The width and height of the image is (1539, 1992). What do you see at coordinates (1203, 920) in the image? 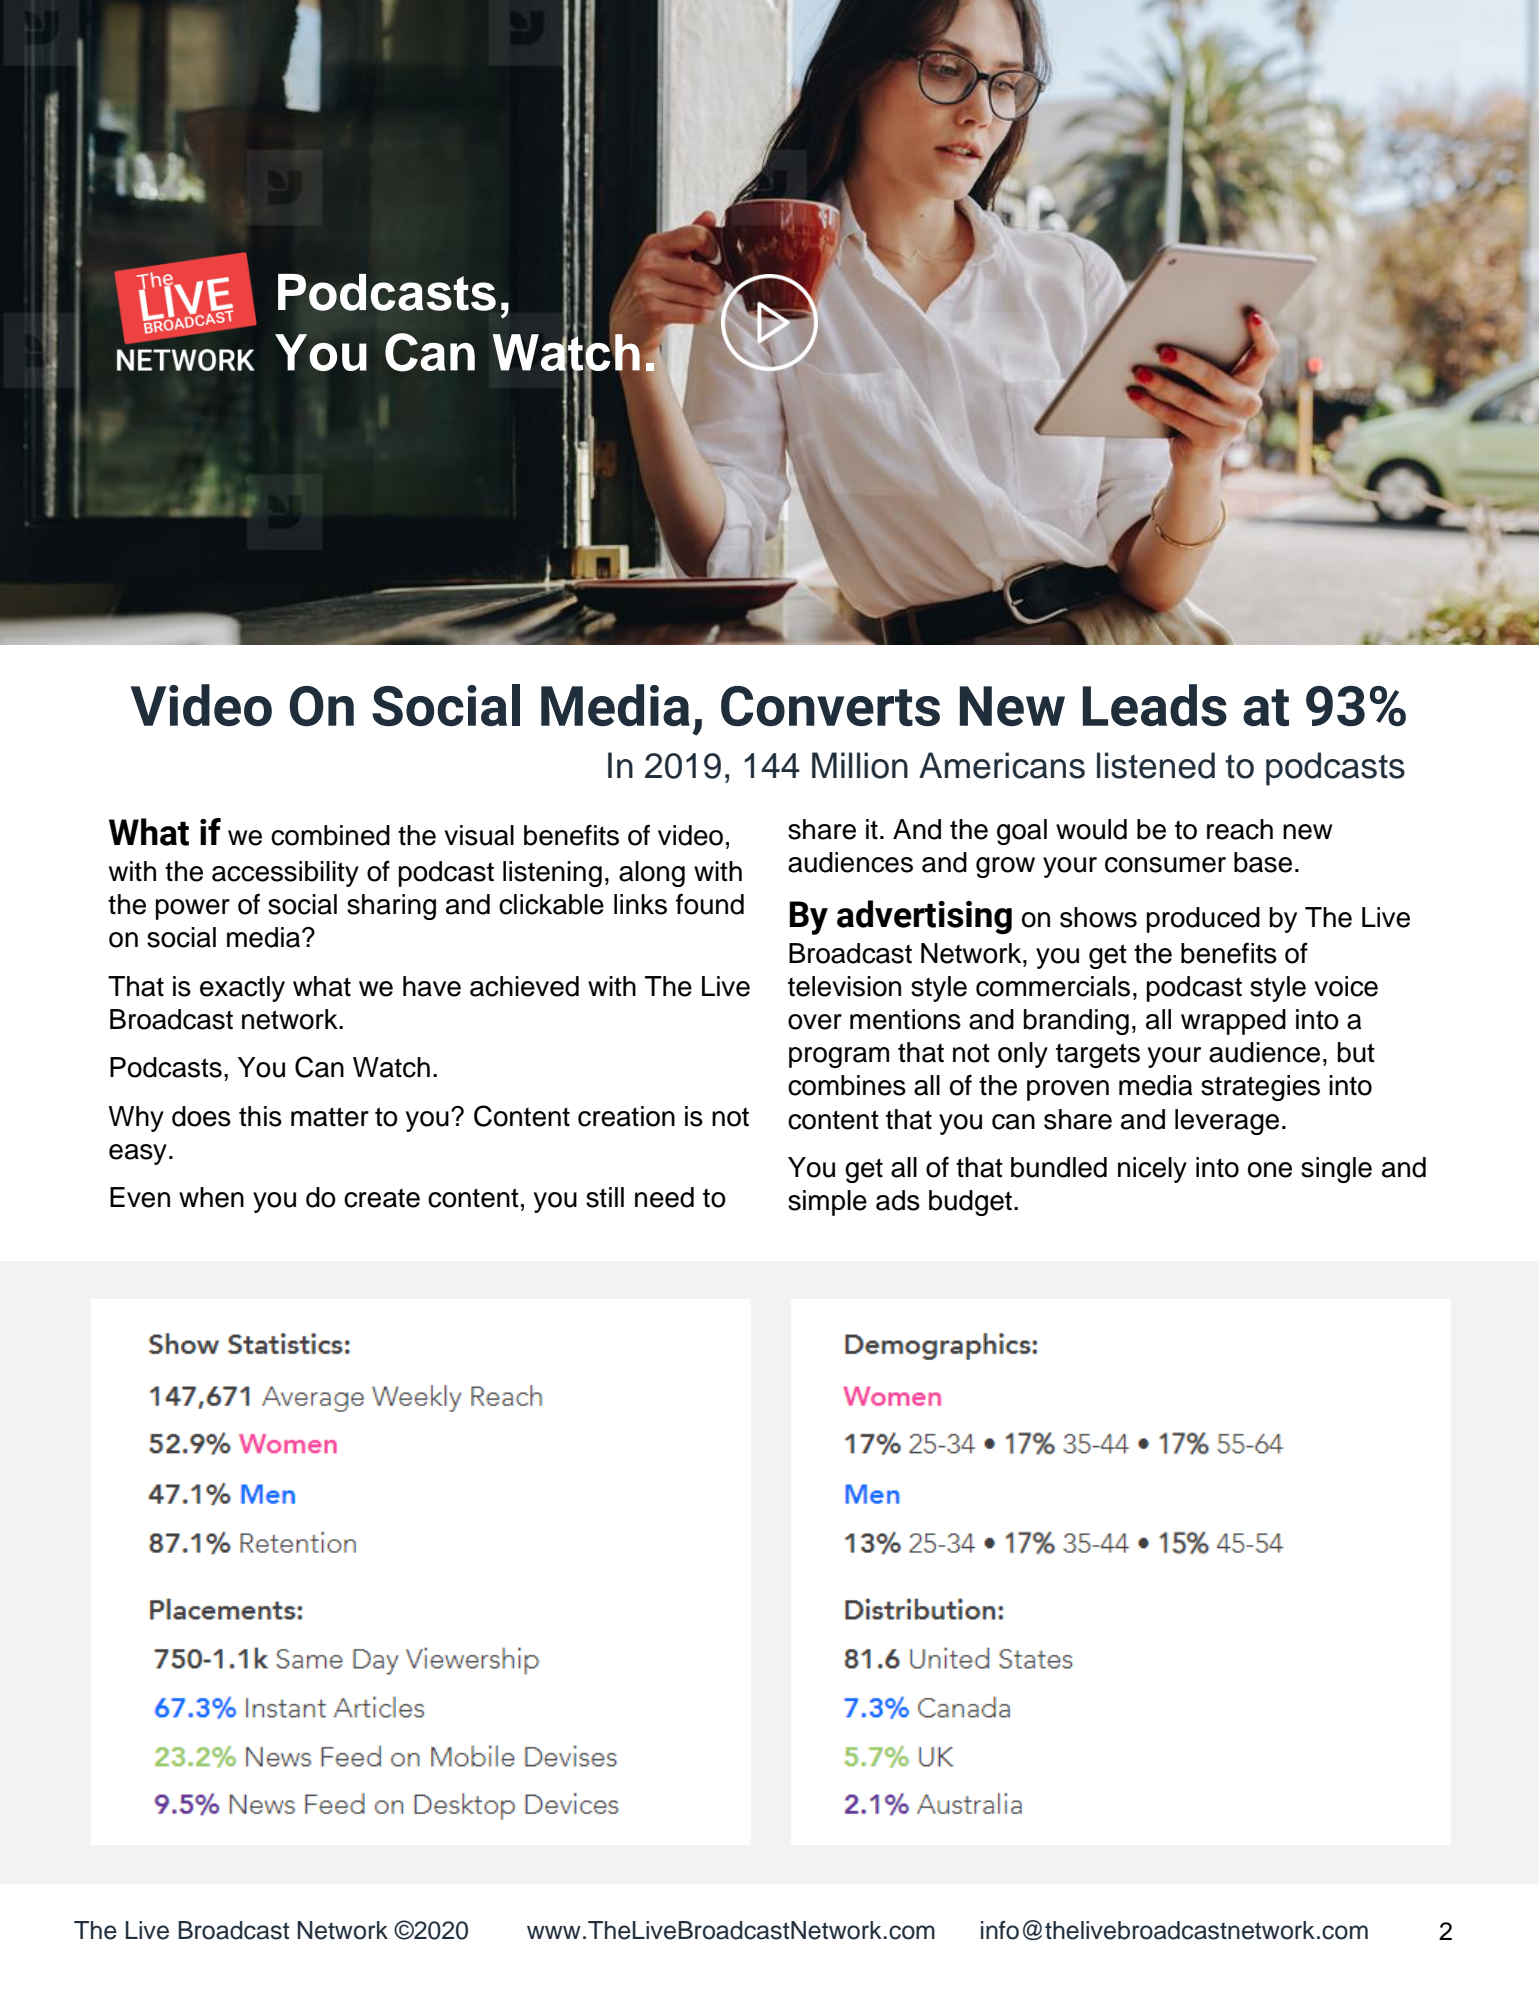
I see `produced` at bounding box center [1203, 920].
